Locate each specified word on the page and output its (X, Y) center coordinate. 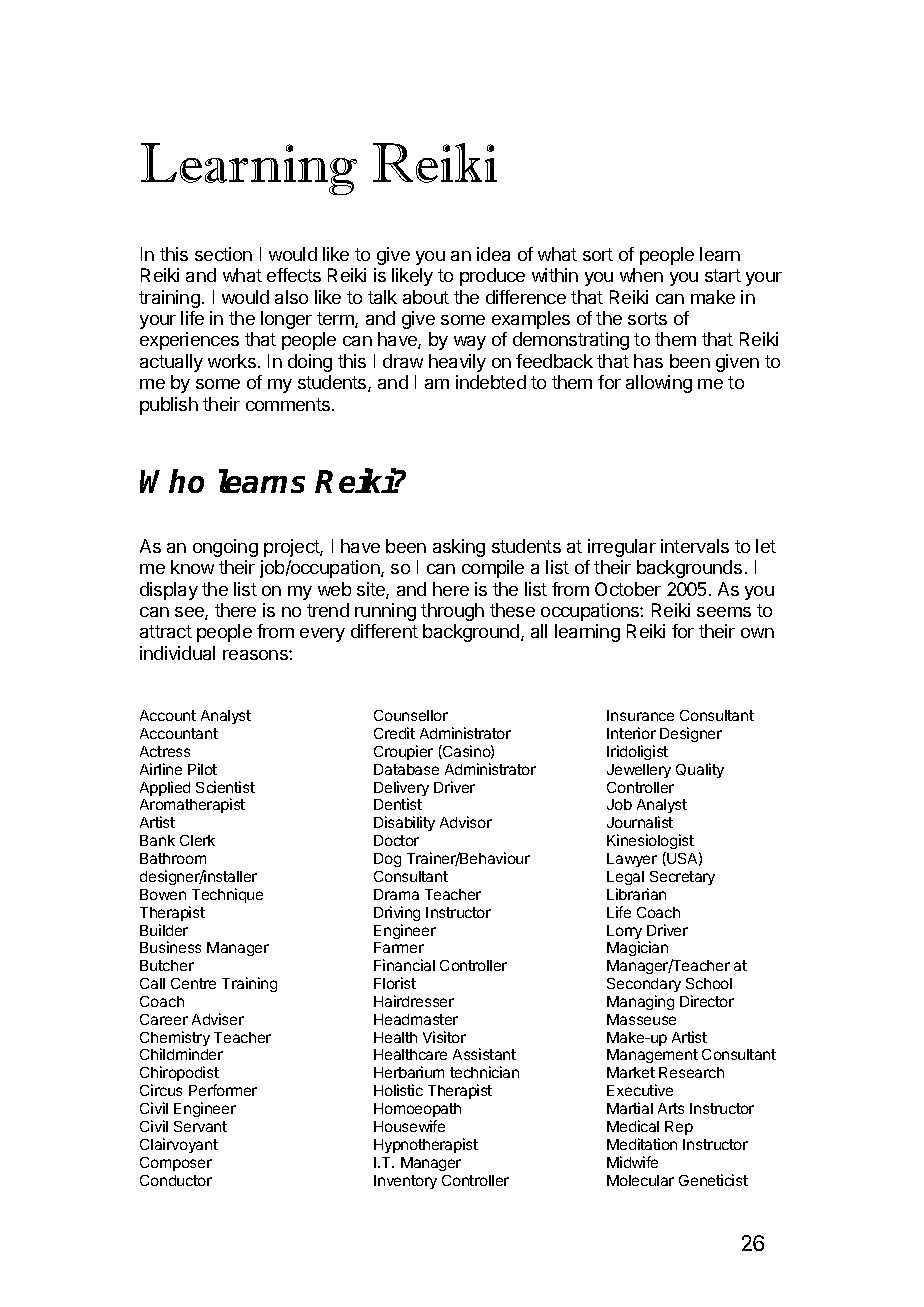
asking (459, 548)
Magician (637, 948)
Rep (679, 1128)
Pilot (202, 769)
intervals (695, 546)
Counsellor (411, 715)
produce (492, 277)
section (223, 254)
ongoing (225, 548)
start (723, 275)
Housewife (409, 1126)
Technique (227, 895)
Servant (200, 1126)
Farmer (399, 947)
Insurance (640, 715)
